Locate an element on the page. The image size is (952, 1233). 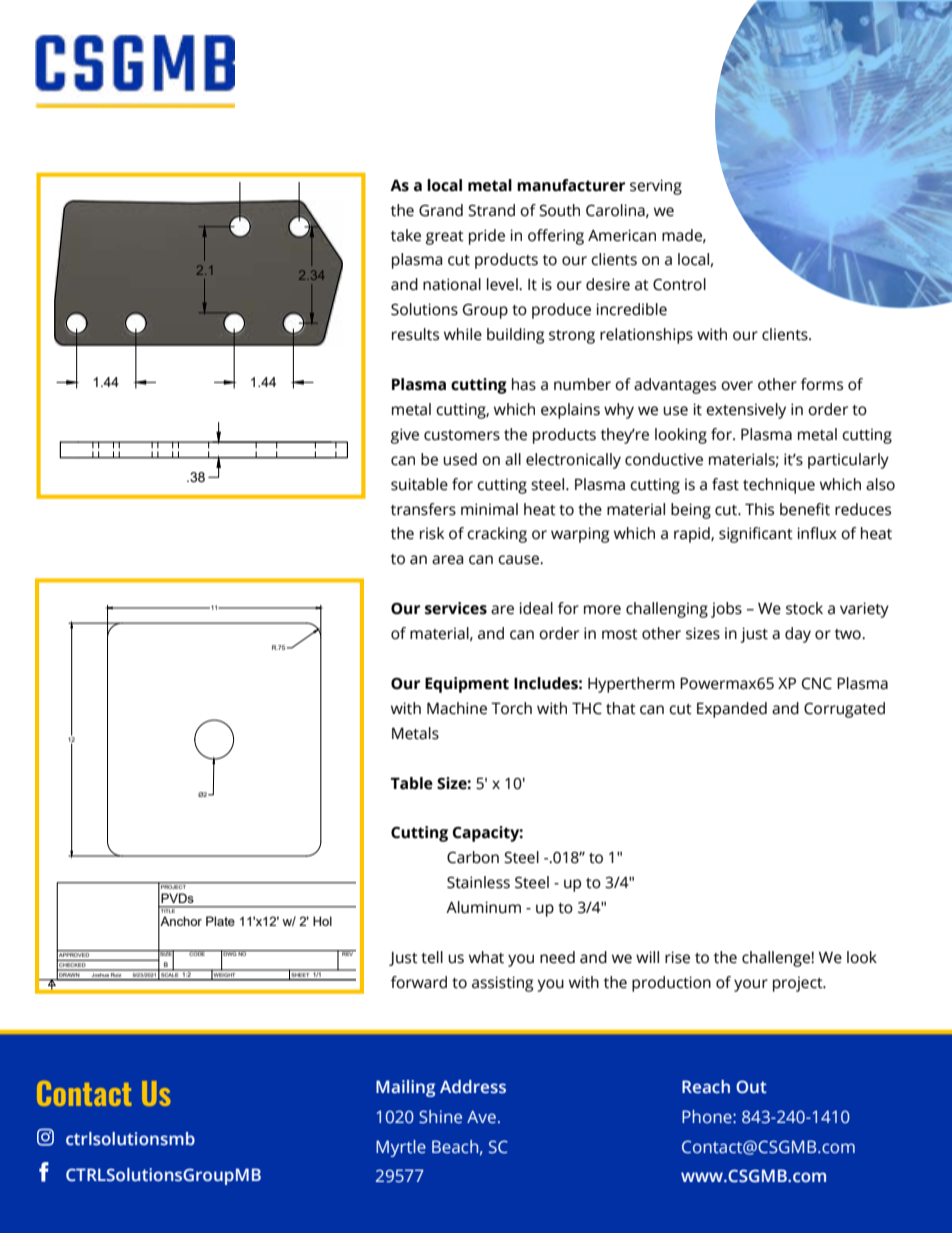
Myrtle is located at coordinates (401, 1148).
